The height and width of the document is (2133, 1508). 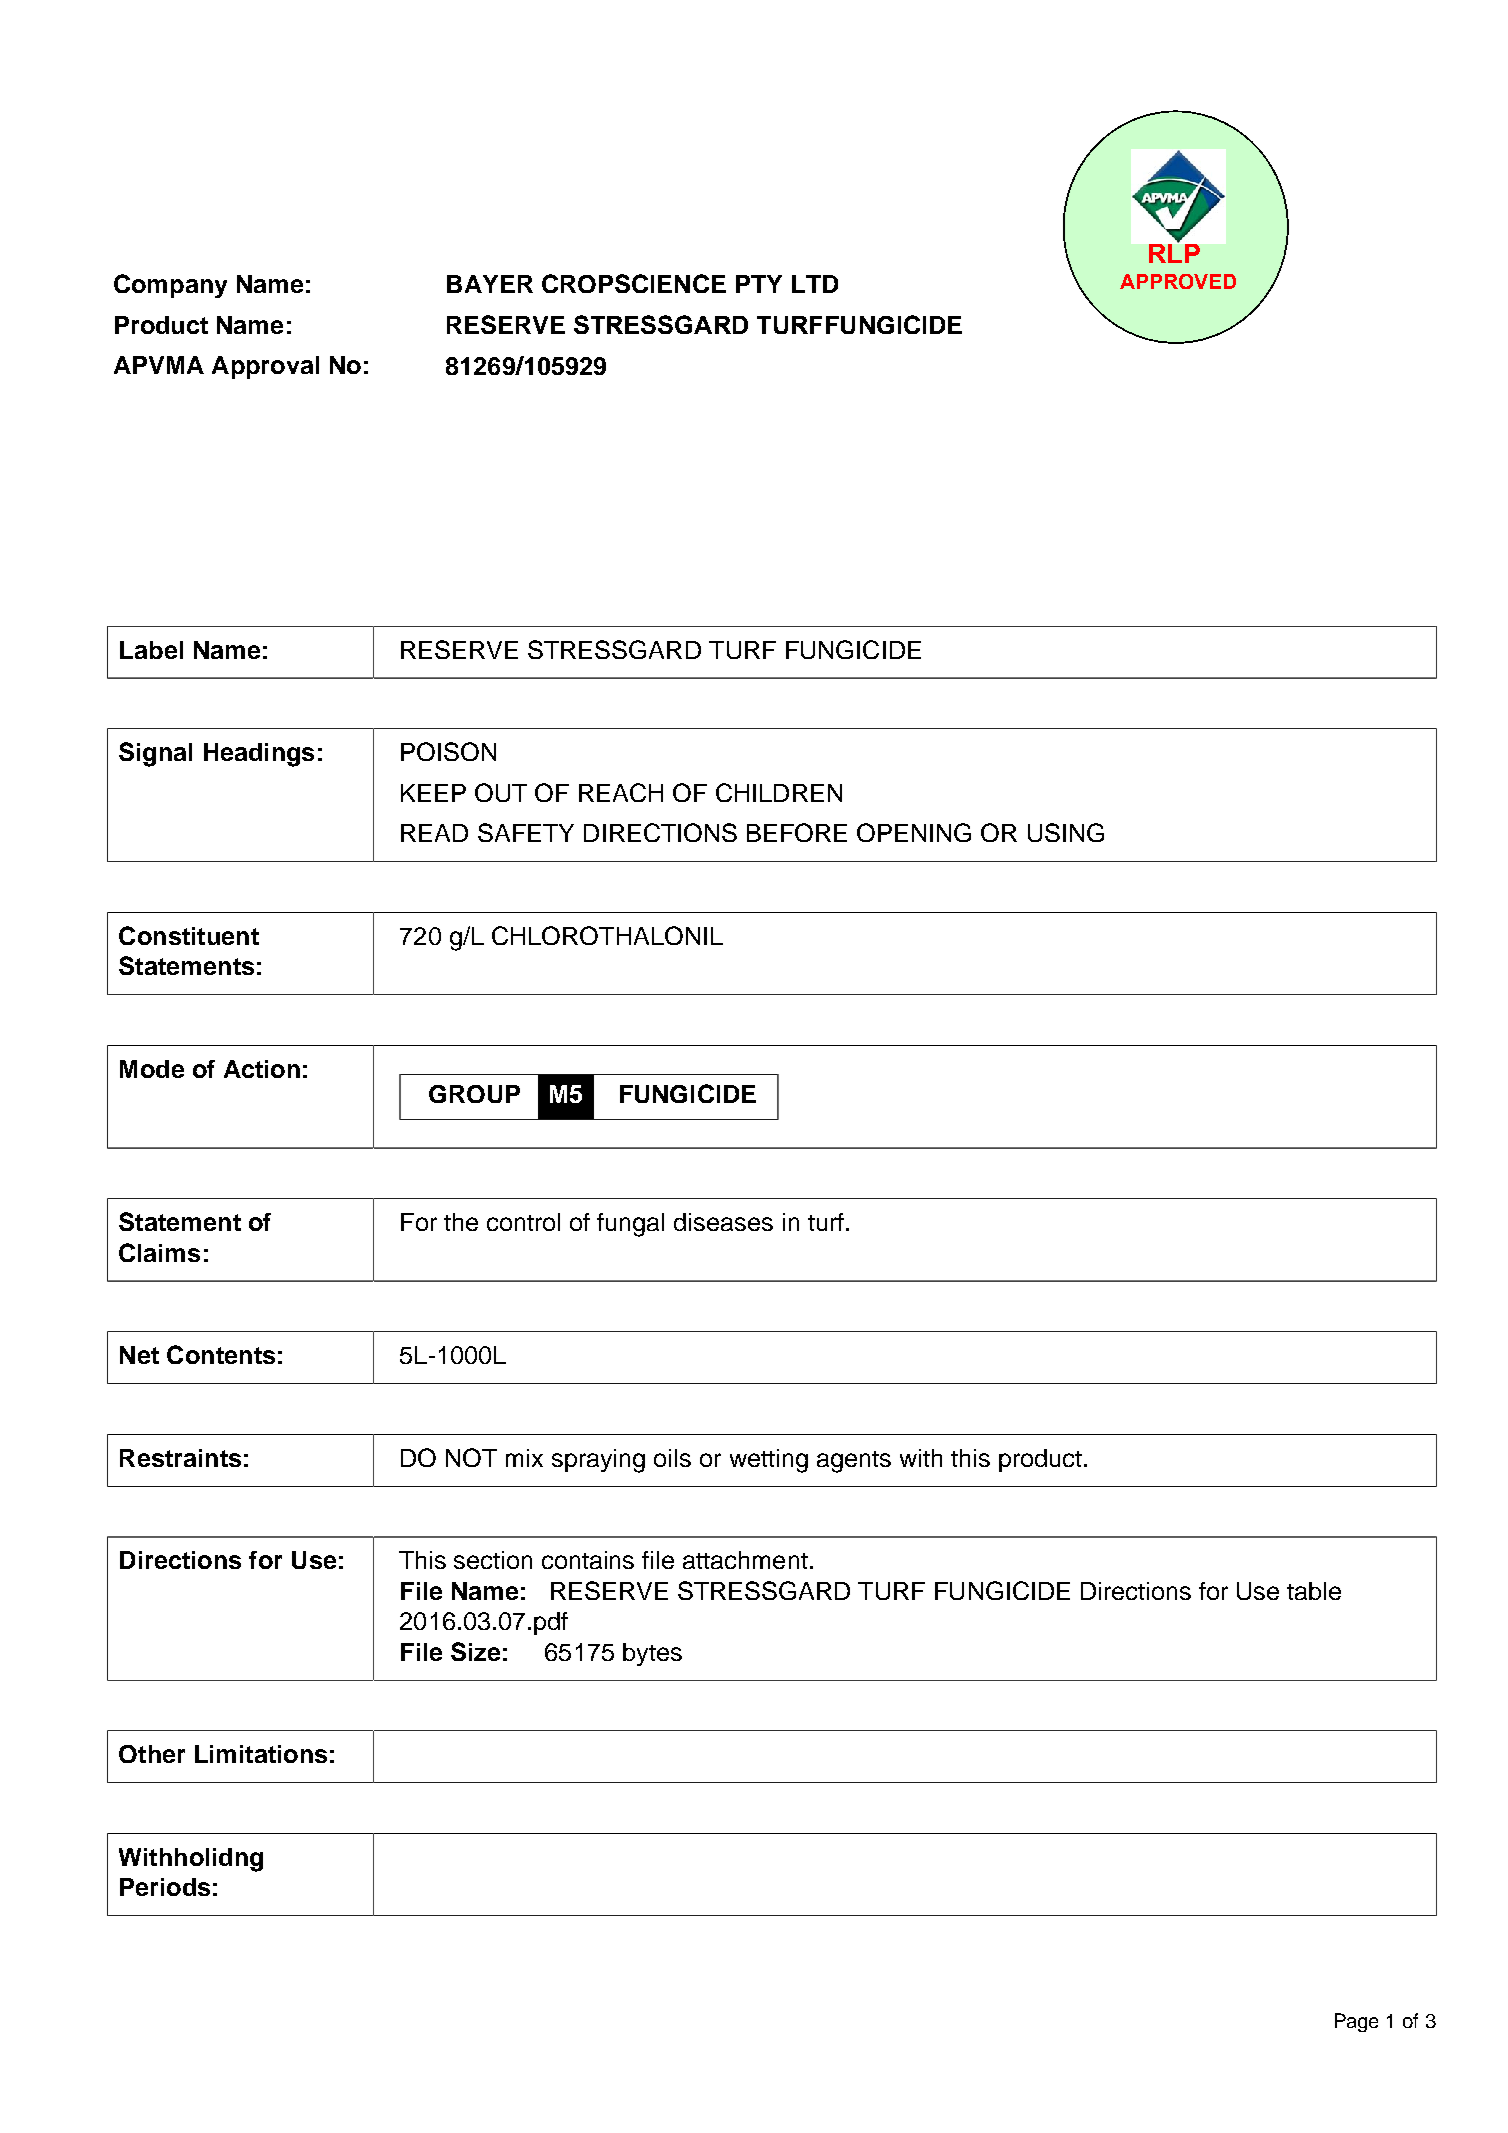 What do you see at coordinates (265, 367) in the document?
I see `Approval` at bounding box center [265, 367].
